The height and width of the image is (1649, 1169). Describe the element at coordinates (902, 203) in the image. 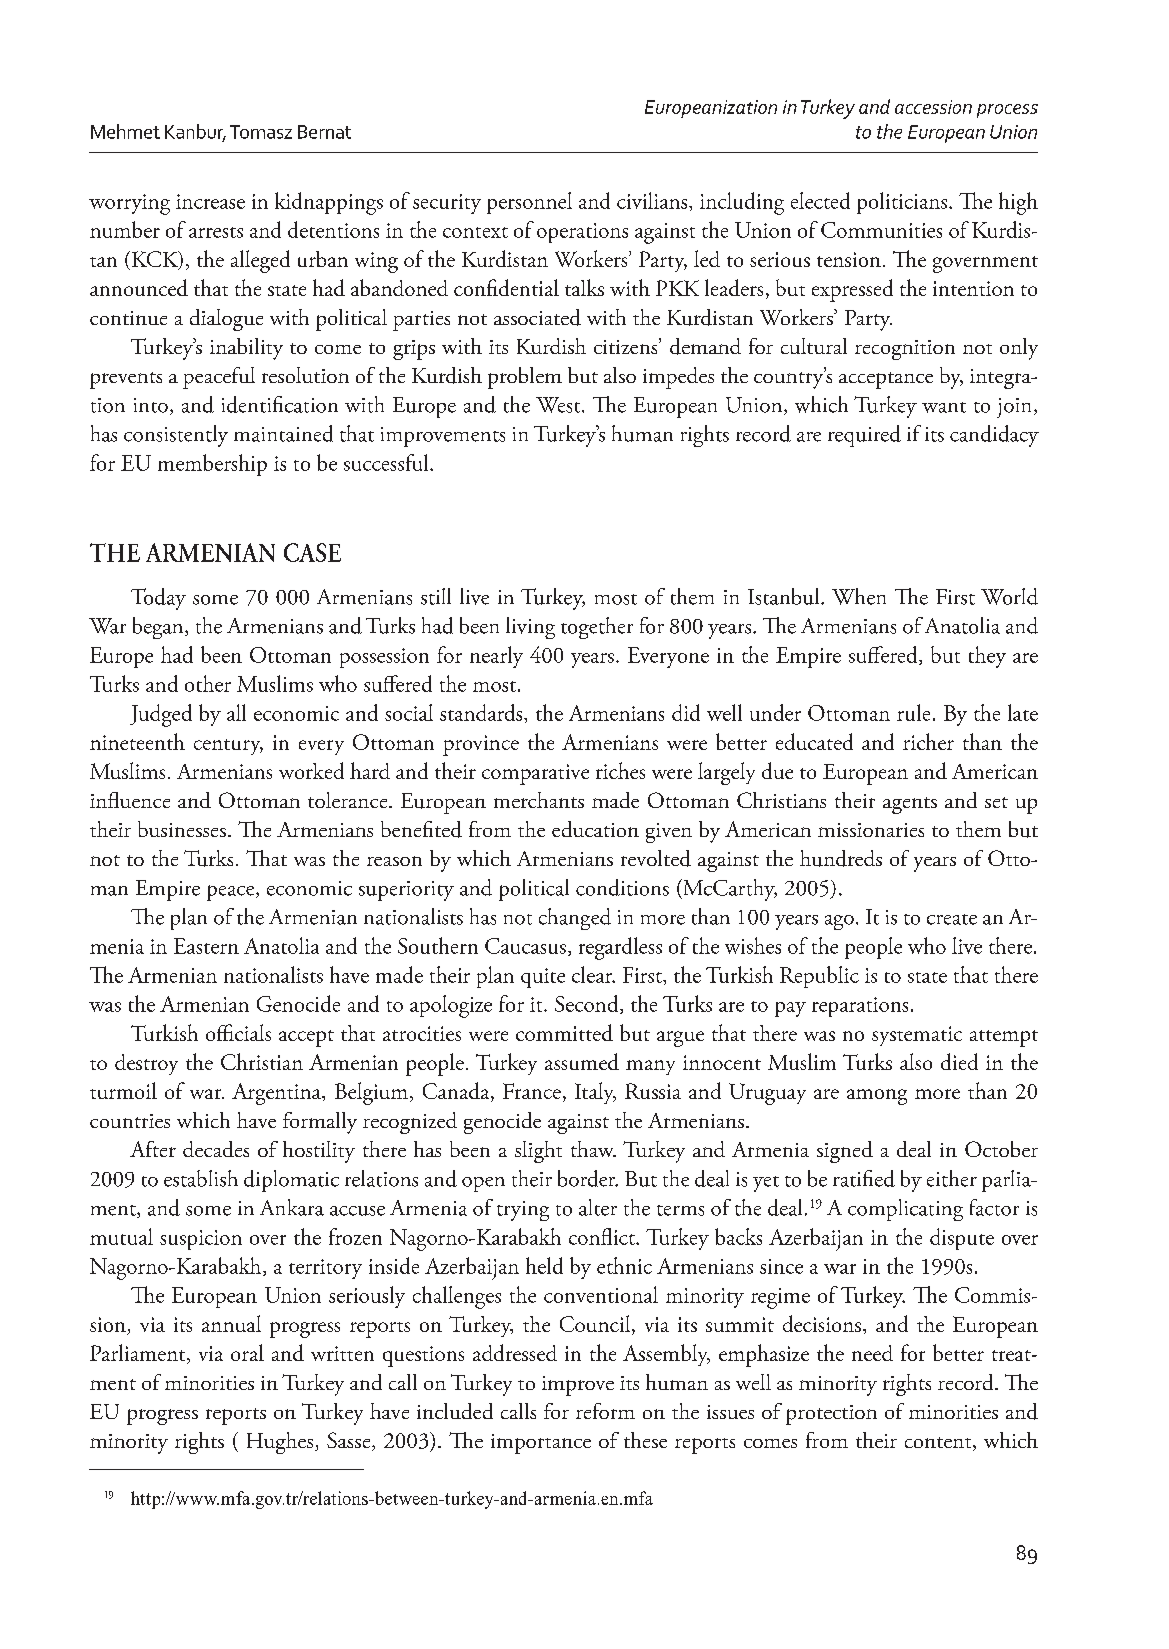

I see `politicians` at that location.
